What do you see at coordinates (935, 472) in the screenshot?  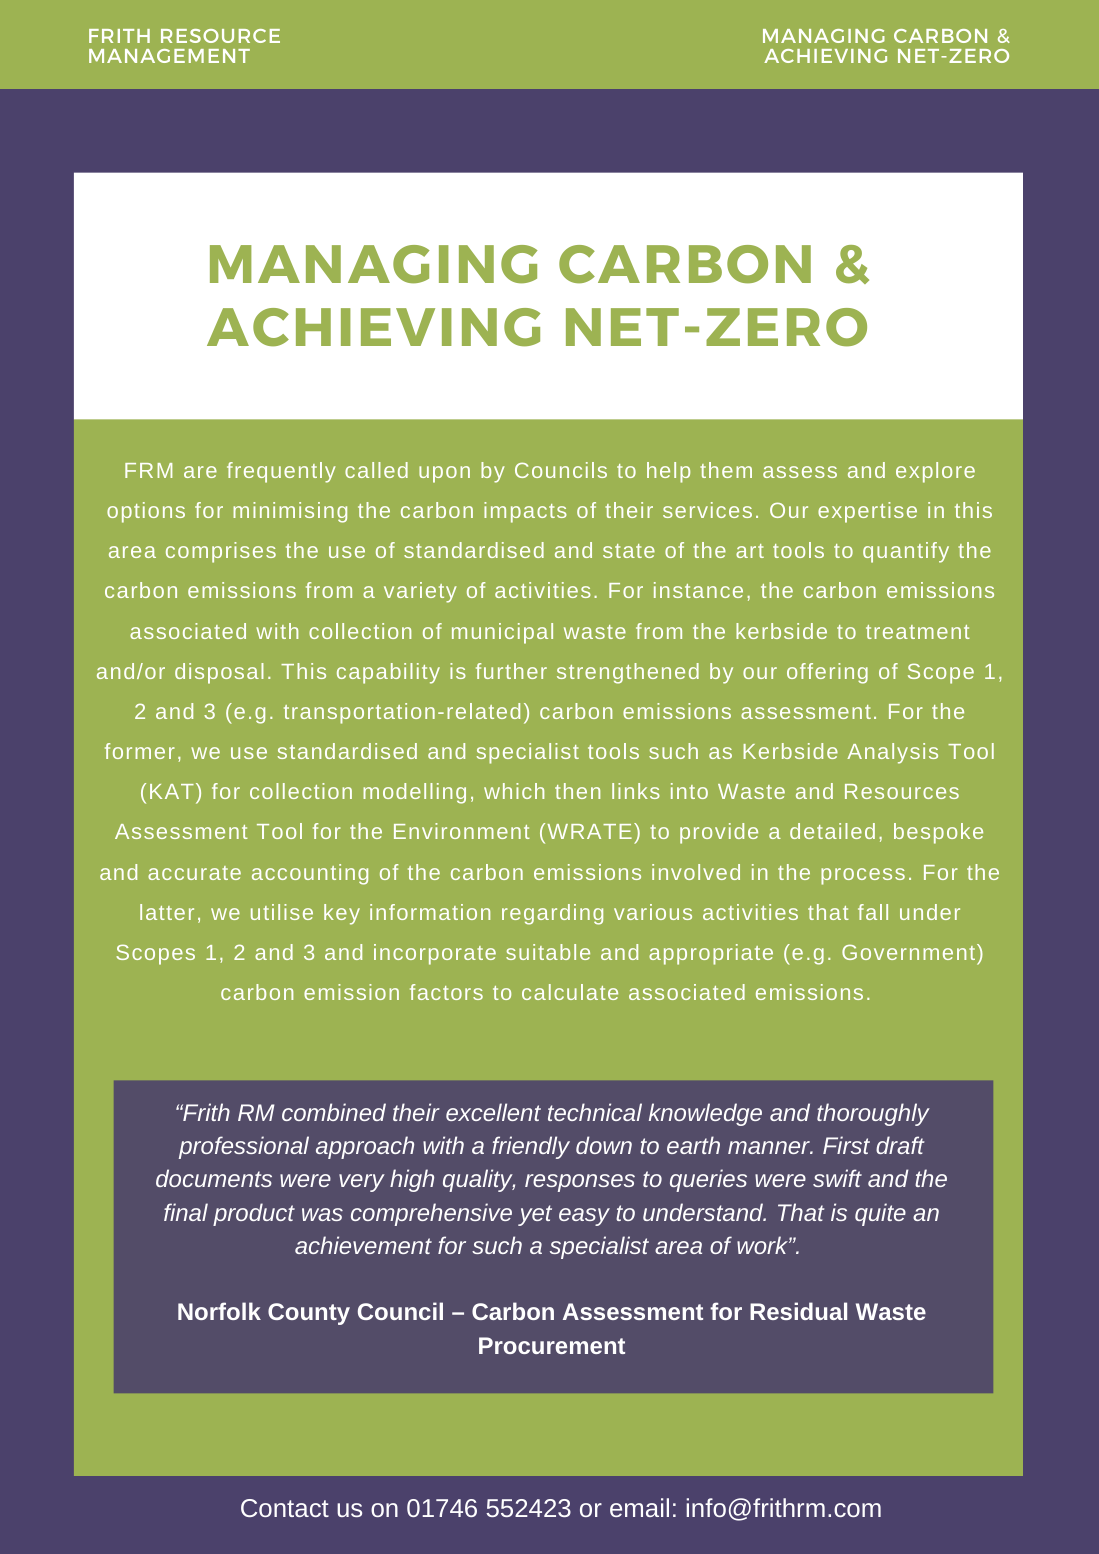 I see `explore` at bounding box center [935, 472].
